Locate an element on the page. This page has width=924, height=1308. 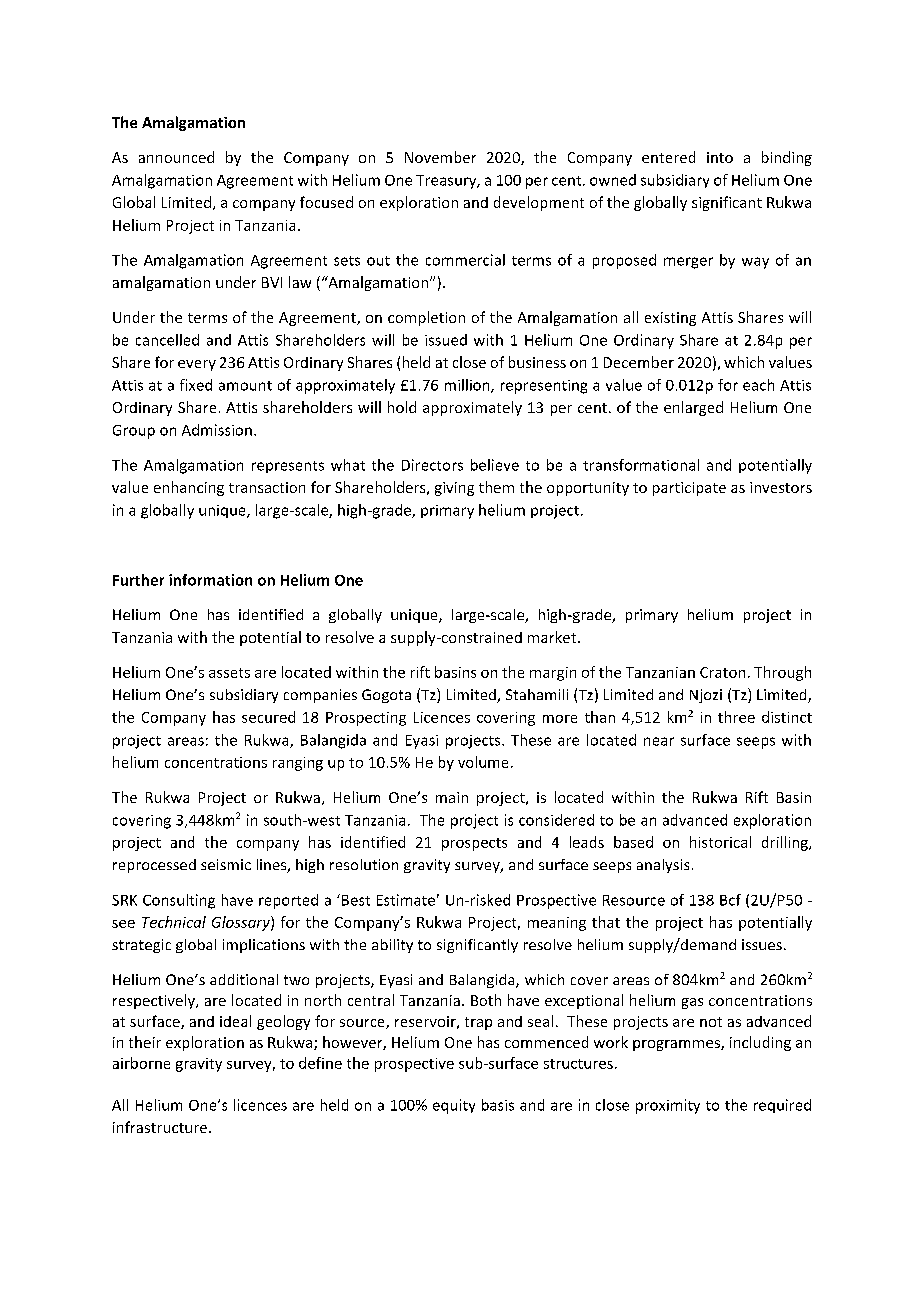
announced is located at coordinates (176, 157).
